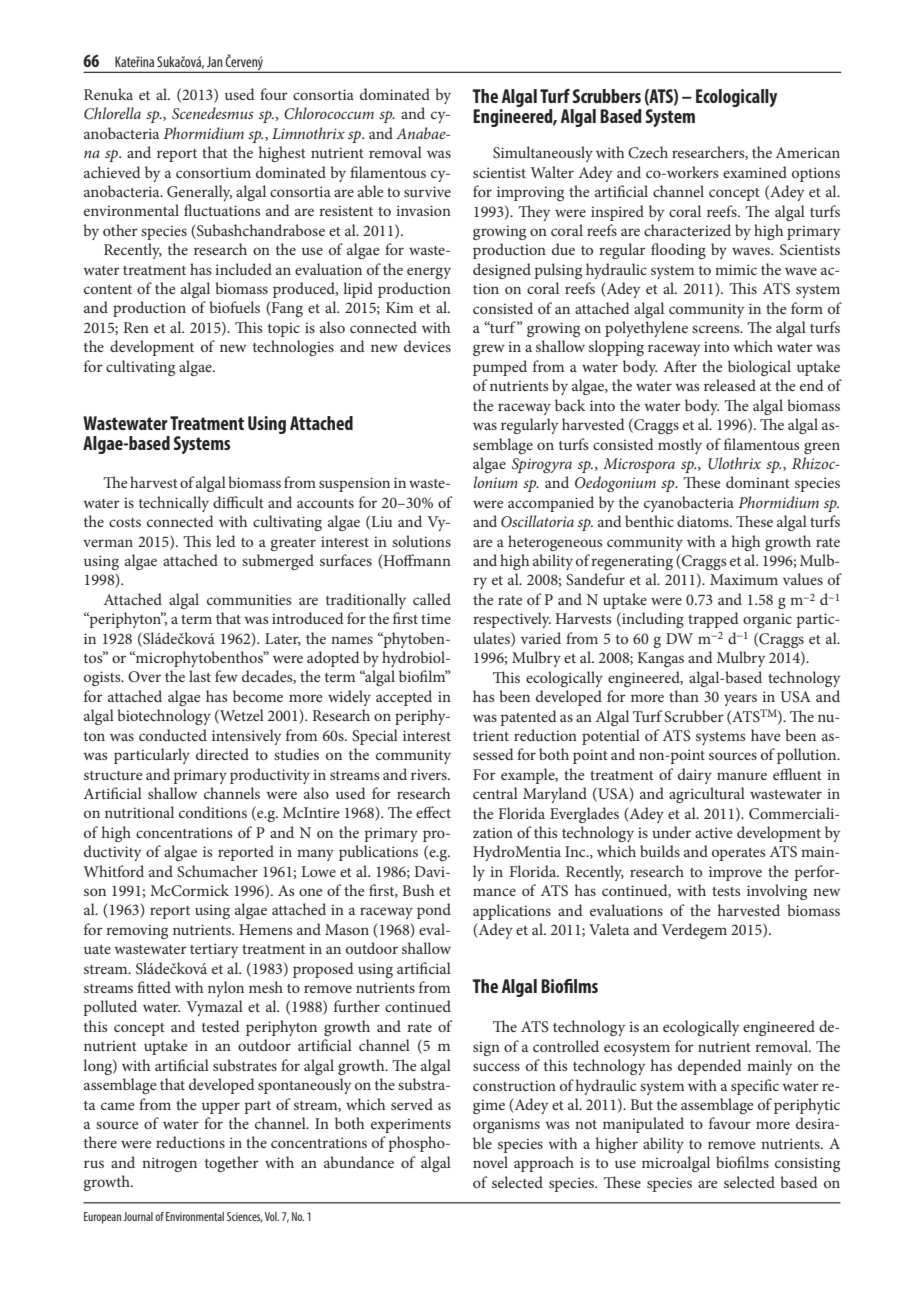  Describe the element at coordinates (200, 676) in the document. I see `last` at that location.
